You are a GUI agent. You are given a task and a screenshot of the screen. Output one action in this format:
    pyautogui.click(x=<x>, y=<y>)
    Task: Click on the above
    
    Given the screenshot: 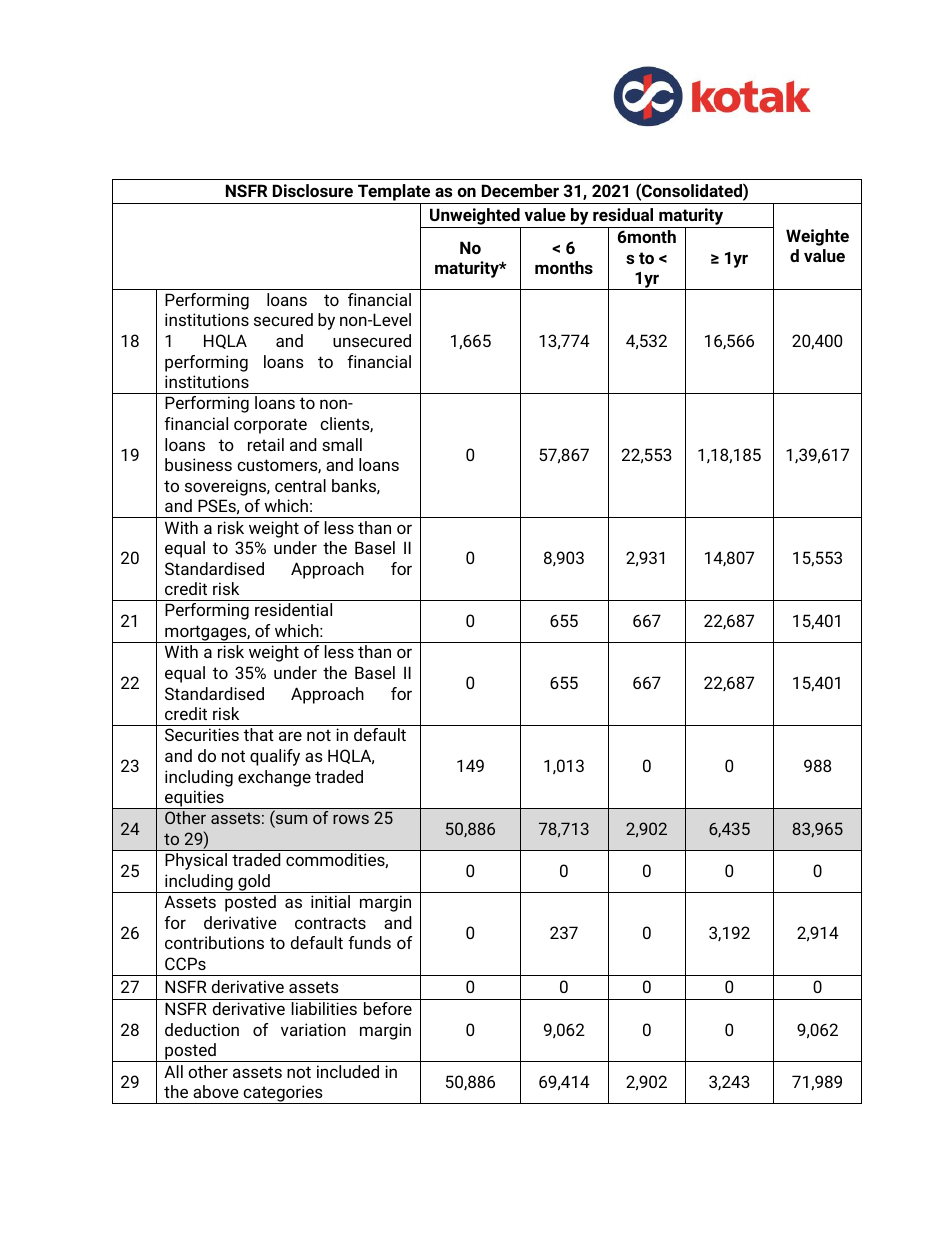 What is the action you would take?
    pyautogui.click(x=216, y=1091)
